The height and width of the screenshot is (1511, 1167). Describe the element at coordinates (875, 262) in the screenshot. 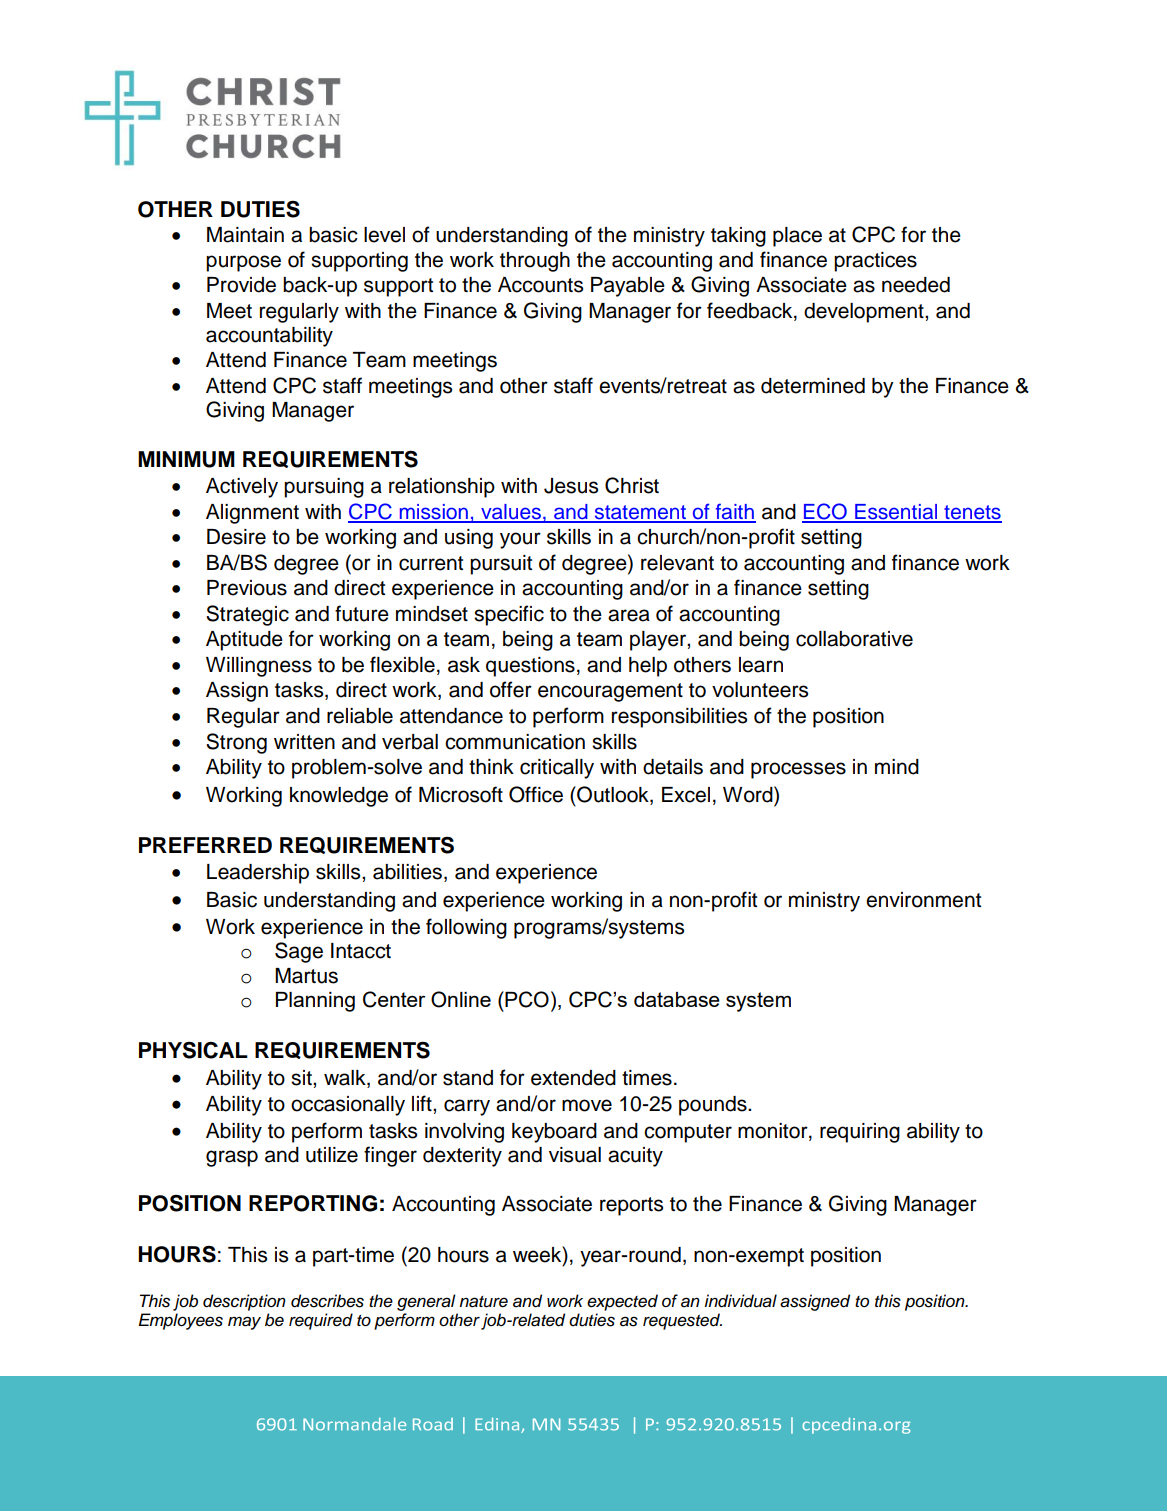

I see `practices` at that location.
